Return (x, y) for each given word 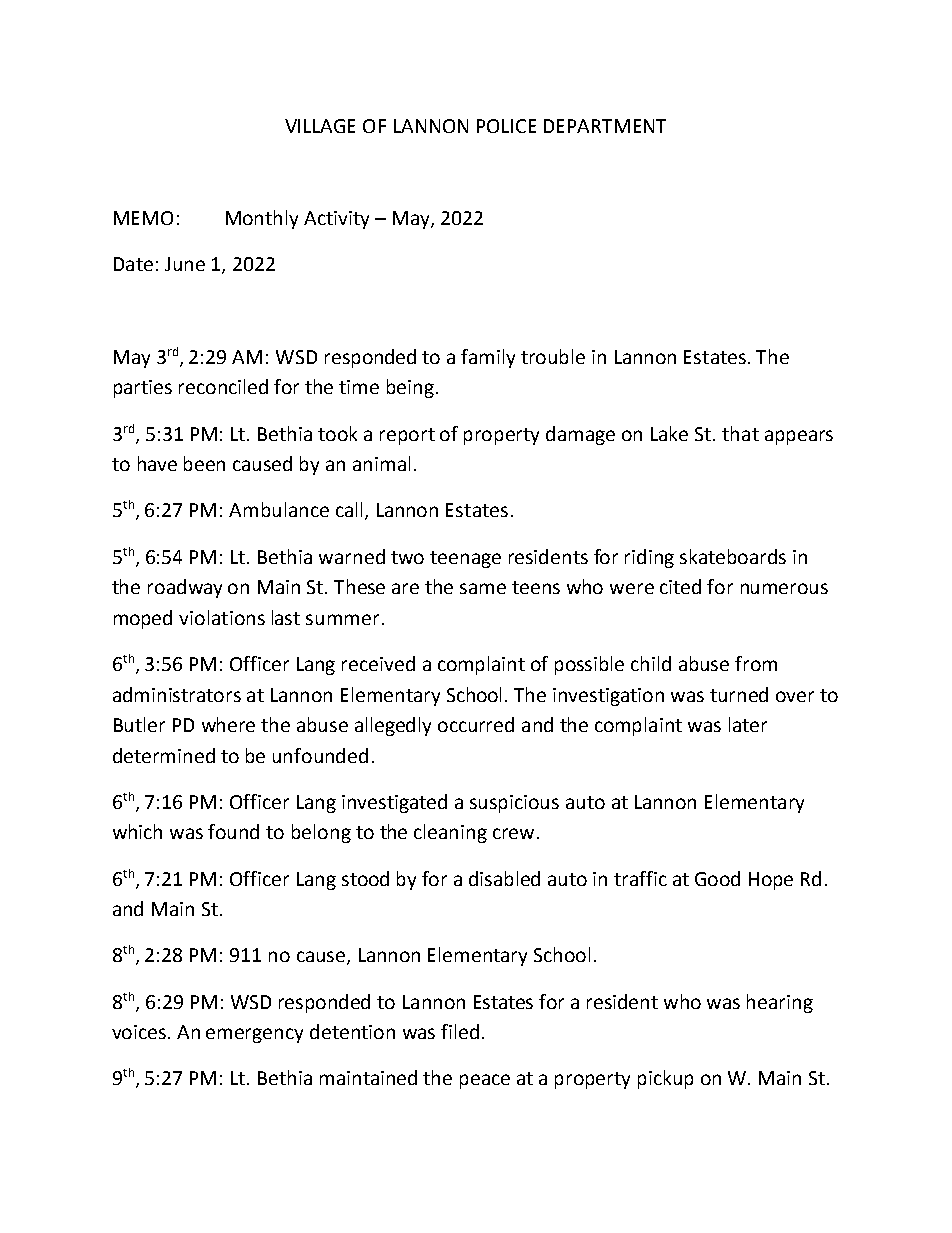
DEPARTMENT (605, 126)
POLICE (506, 126)
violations (222, 617)
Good (717, 878)
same (483, 588)
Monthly (262, 219)
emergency (254, 1035)
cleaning (450, 833)
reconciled (223, 386)
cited (680, 586)
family (488, 358)
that (740, 433)
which (137, 831)
